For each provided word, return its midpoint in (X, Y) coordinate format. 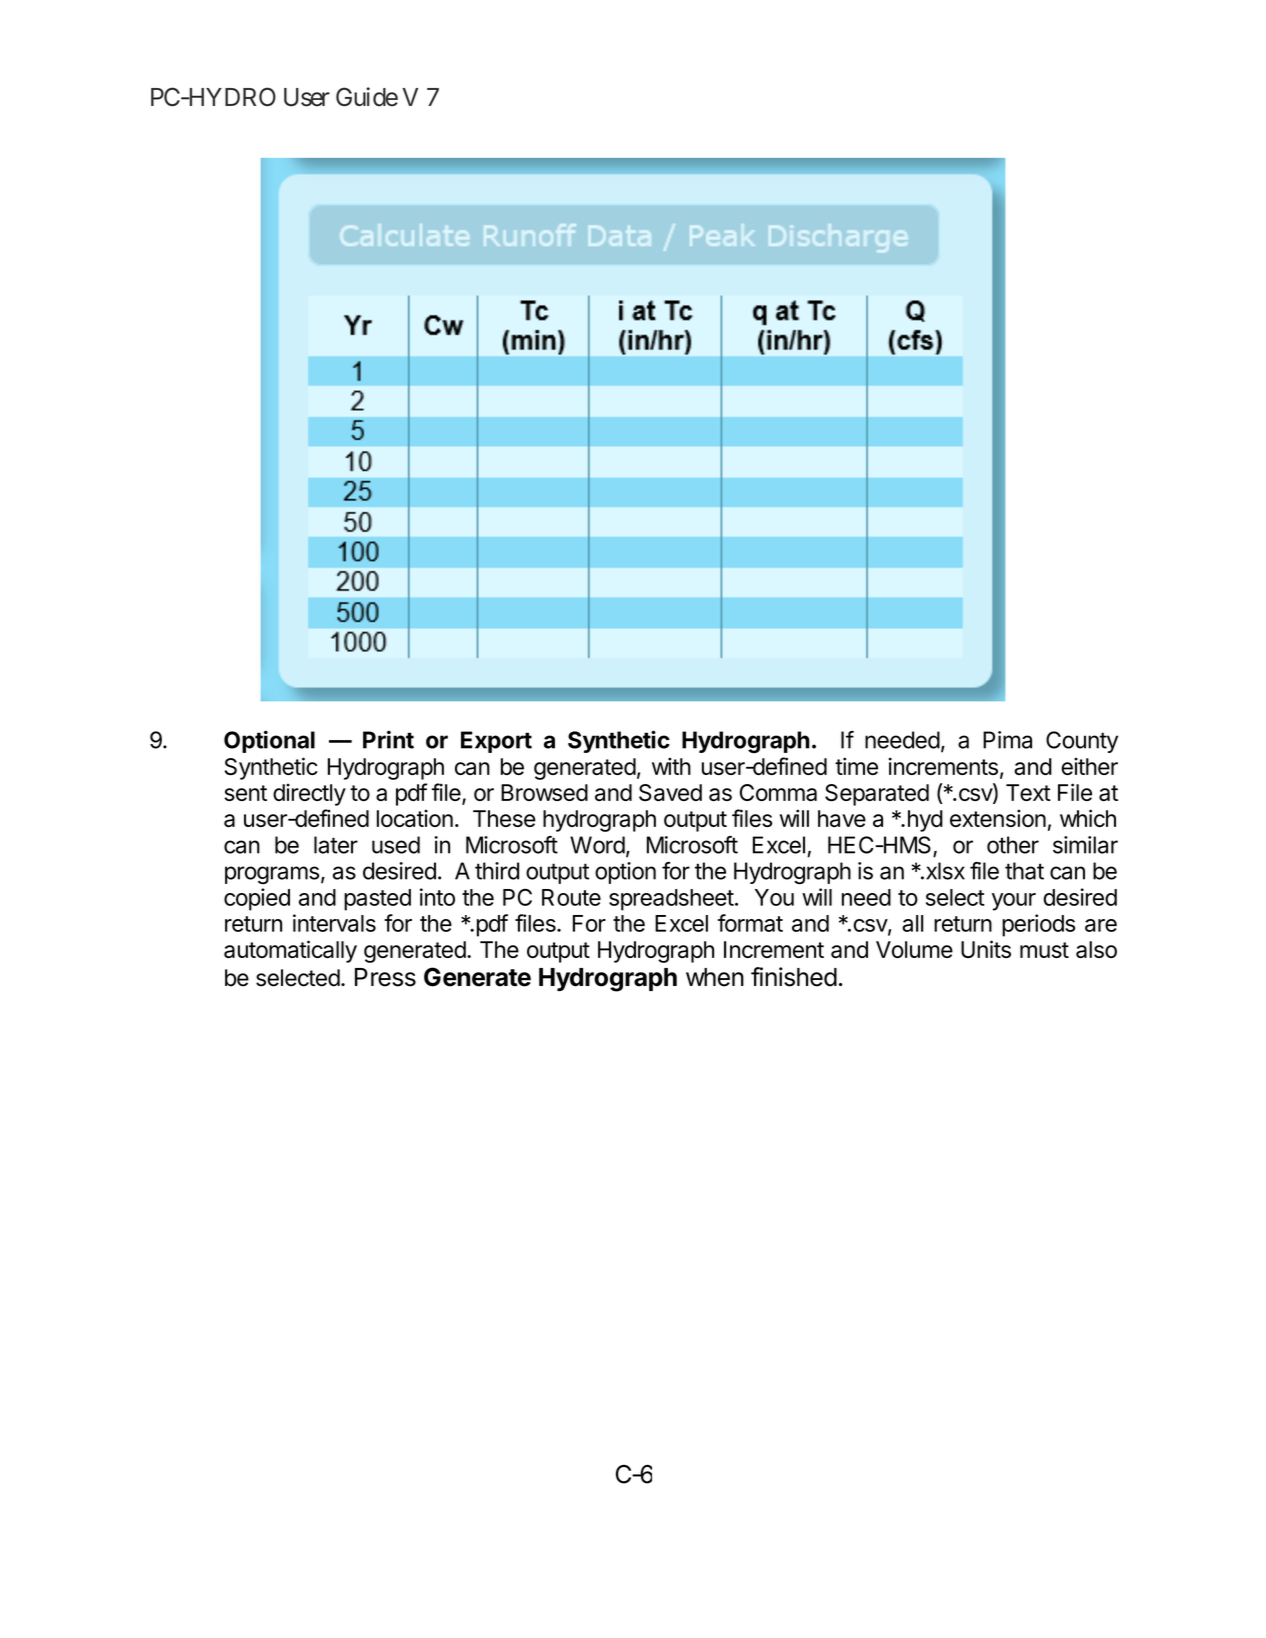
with (671, 766)
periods (1038, 925)
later (336, 845)
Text (1028, 792)
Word (597, 845)
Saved (670, 792)
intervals (334, 923)
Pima (1007, 740)
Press (385, 977)
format (750, 923)
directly (309, 794)
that (1024, 871)
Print (388, 739)
